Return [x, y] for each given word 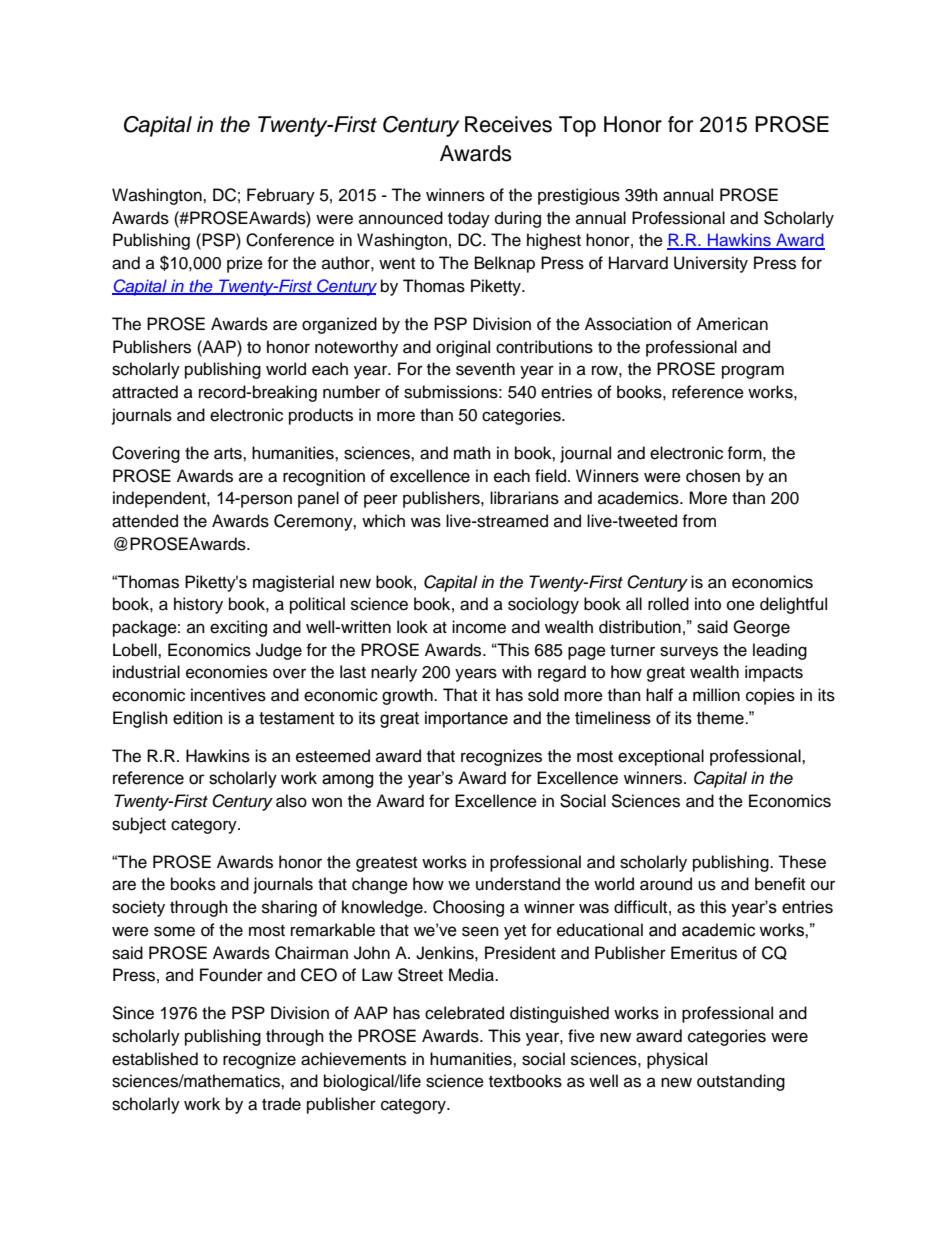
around [666, 884]
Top [577, 126]
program [753, 372]
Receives [508, 124]
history [198, 605]
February [281, 196]
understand [518, 884]
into [708, 604]
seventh [485, 369]
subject [139, 825]
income [479, 627]
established [155, 1059]
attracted [145, 392]
